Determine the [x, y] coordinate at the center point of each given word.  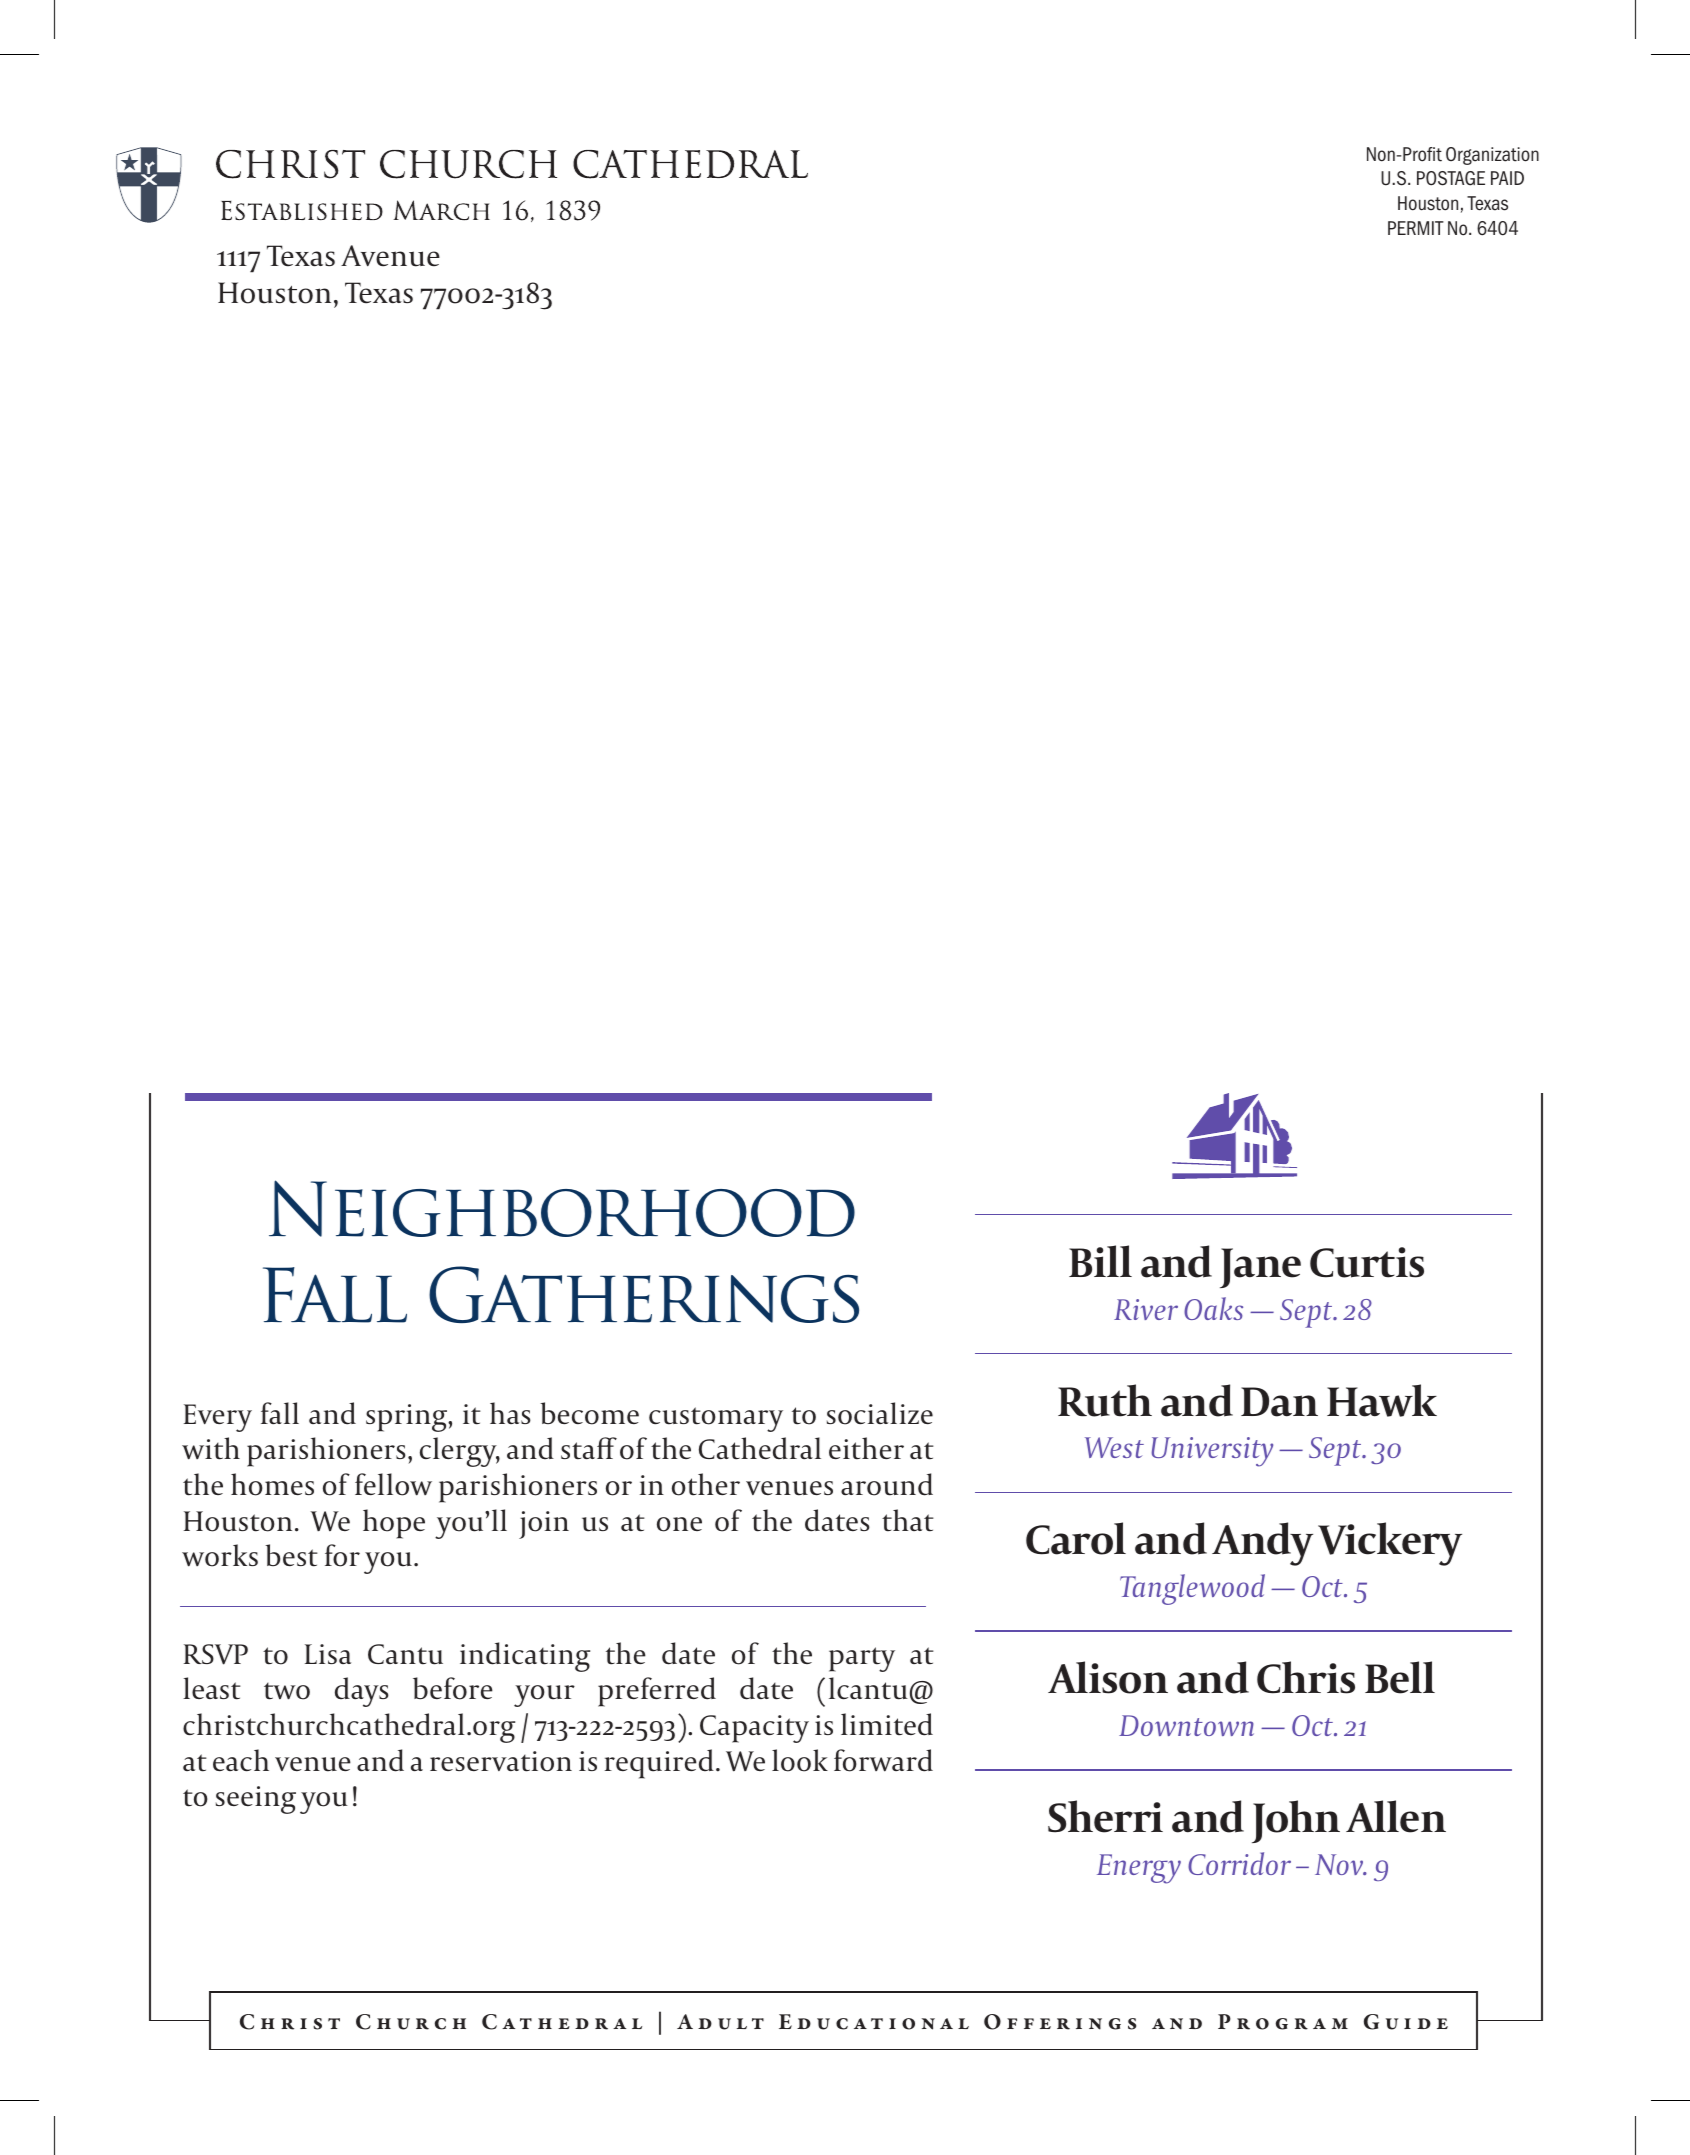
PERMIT [1416, 228]
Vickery [1390, 1544]
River [1146, 1309]
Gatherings [644, 1294]
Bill [1100, 1261]
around [887, 1484]
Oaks [1213, 1308]
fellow [393, 1484]
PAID [1507, 178]
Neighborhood [562, 1208]
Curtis [1367, 1262]
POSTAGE [1451, 178]
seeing [256, 1800]
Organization [1492, 156]
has [510, 1413]
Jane [1260, 1268]
